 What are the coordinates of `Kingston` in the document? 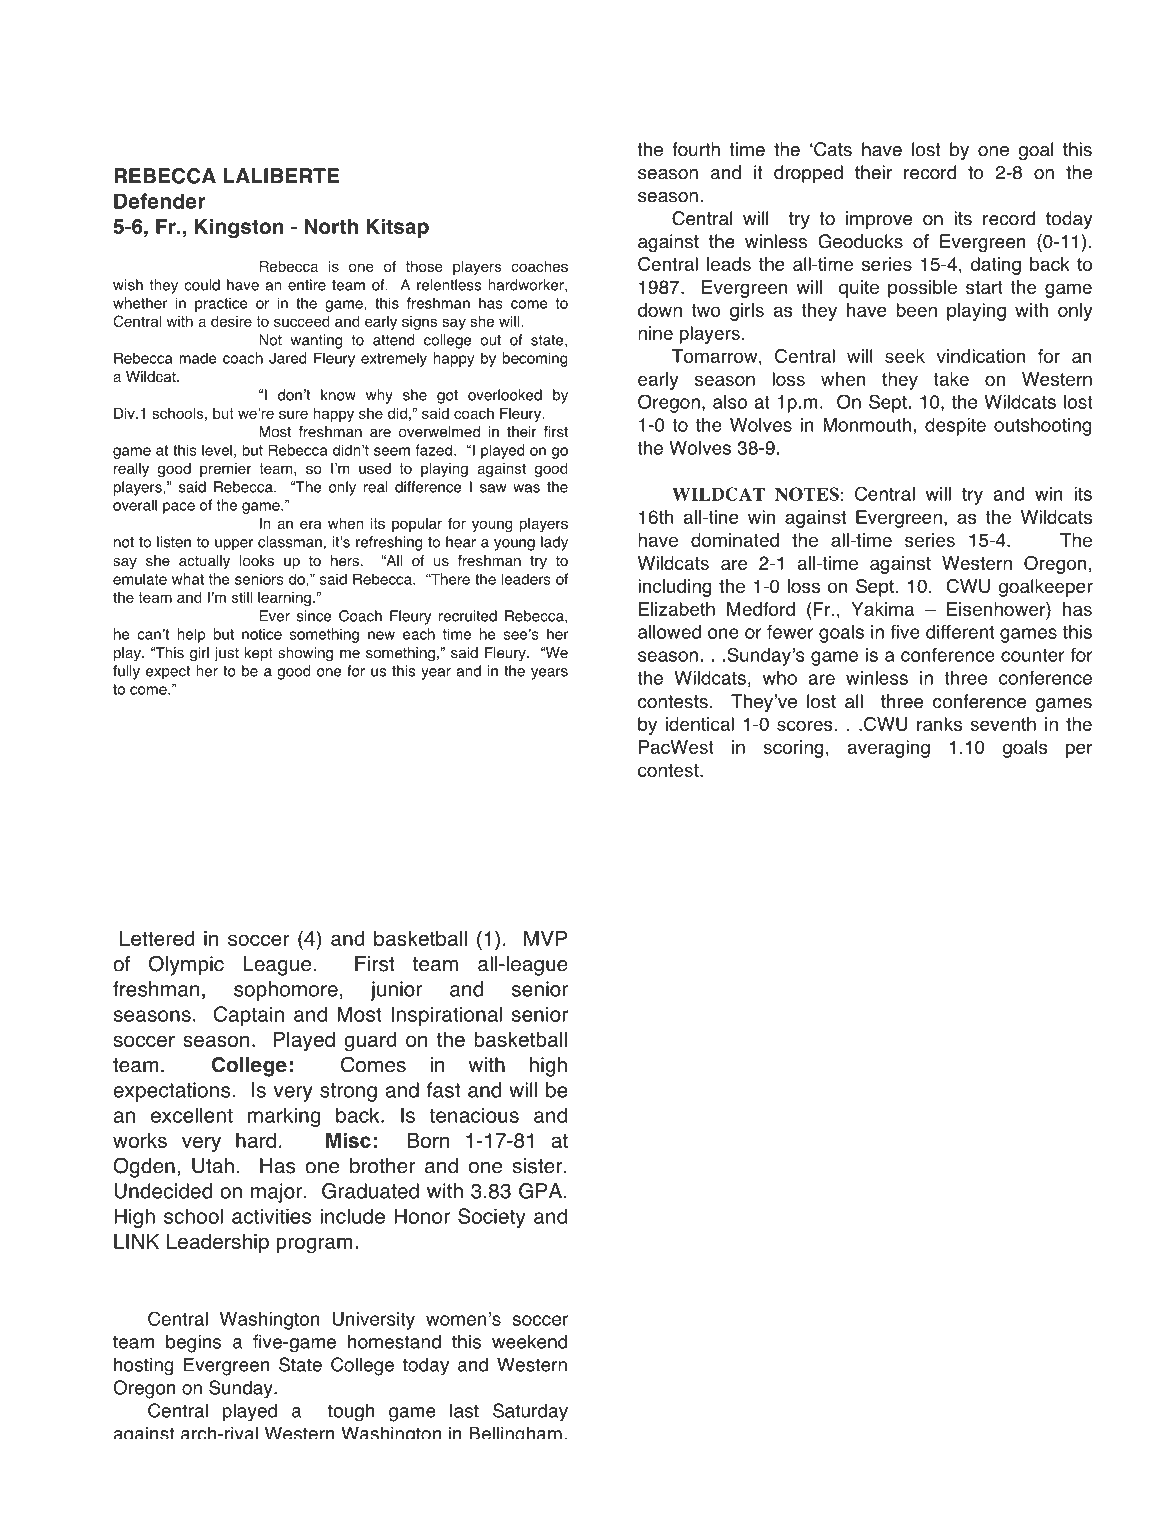 It's located at (239, 228).
